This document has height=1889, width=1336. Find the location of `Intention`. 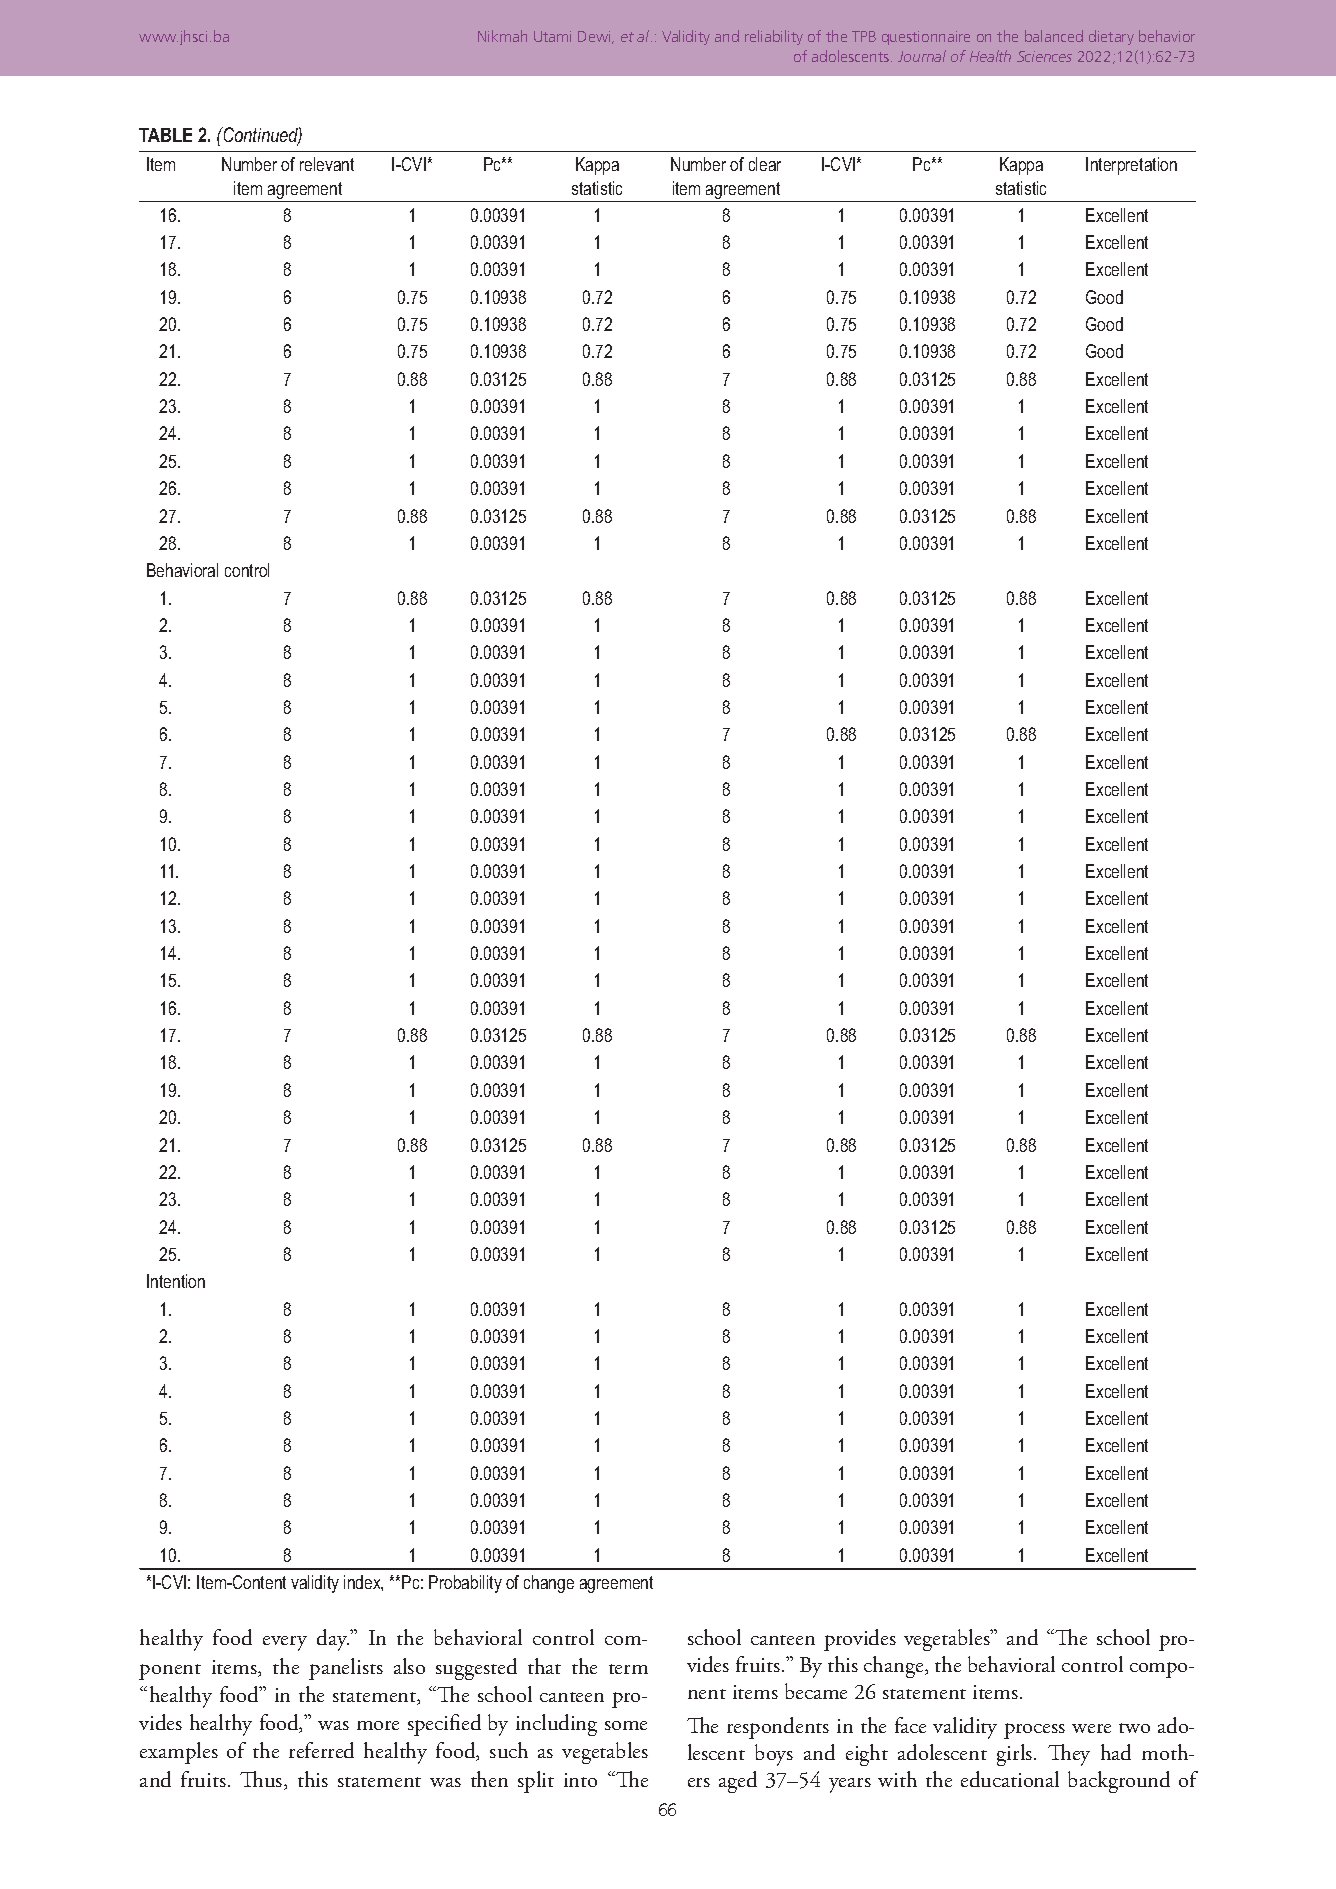

Intention is located at coordinates (176, 1281).
